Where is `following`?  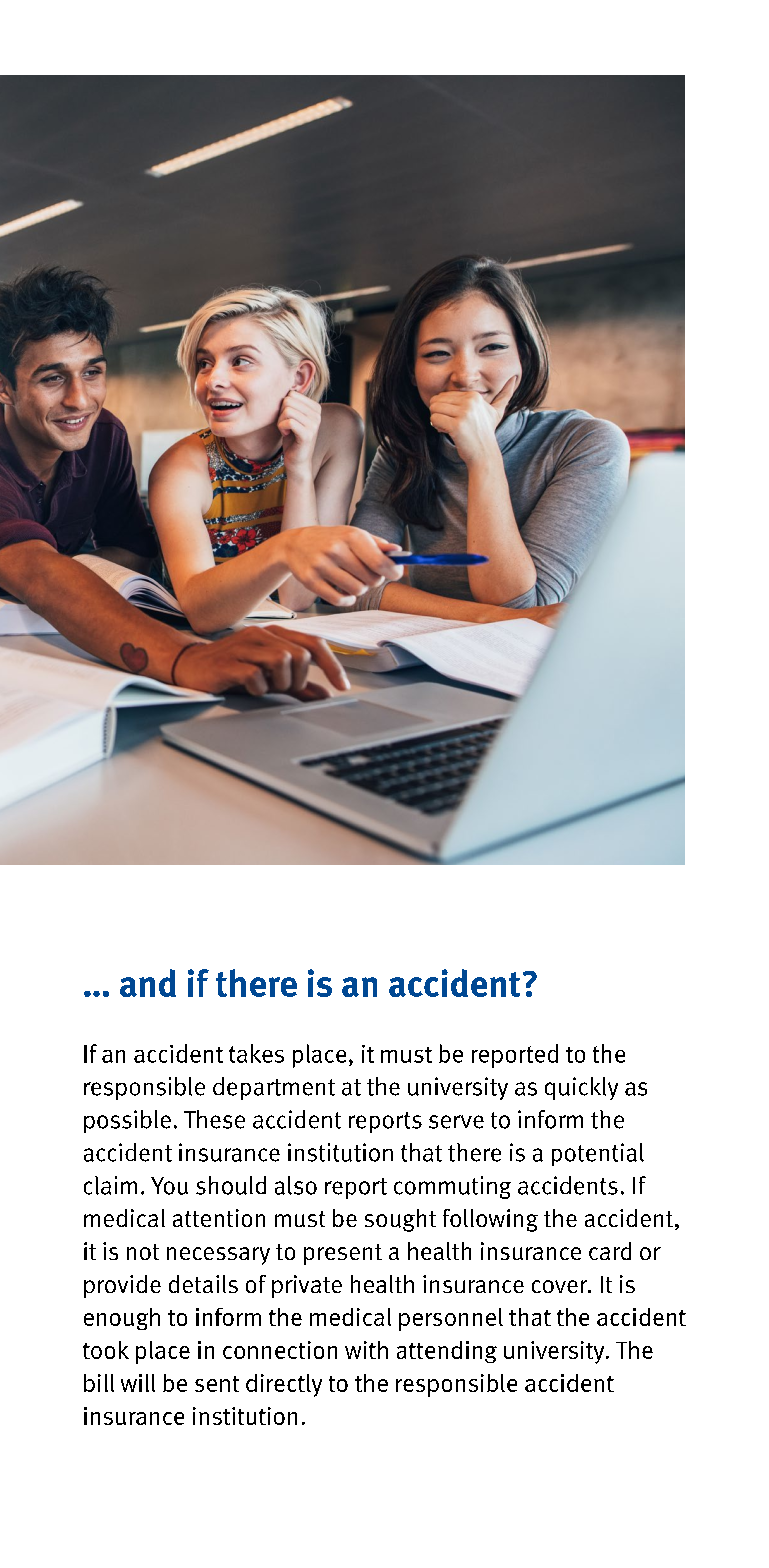 following is located at coordinates (490, 1220).
